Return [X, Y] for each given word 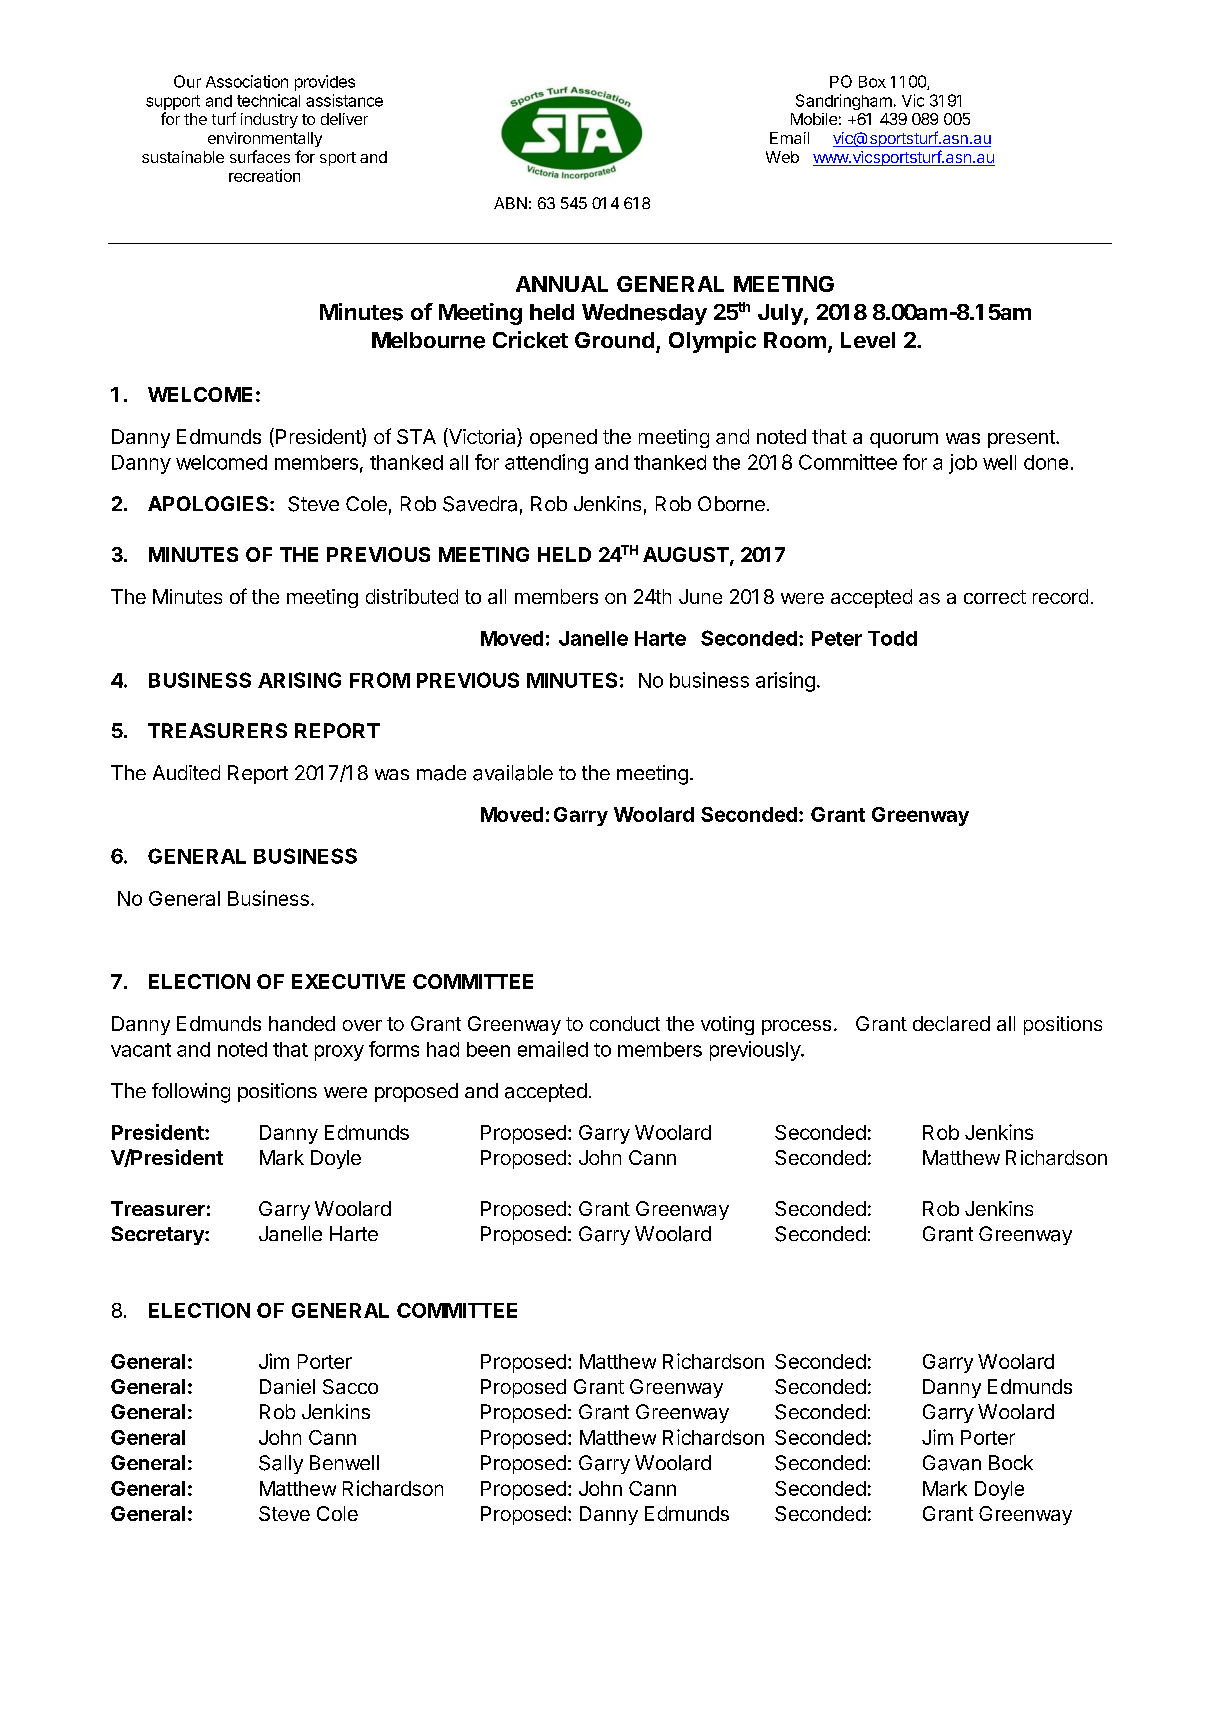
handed [302, 1023]
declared [951, 1023]
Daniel [287, 1386]
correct [995, 597]
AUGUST [687, 556]
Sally [281, 1464]
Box [872, 82]
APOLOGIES [209, 503]
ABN [510, 203]
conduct [625, 1023]
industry [269, 120]
